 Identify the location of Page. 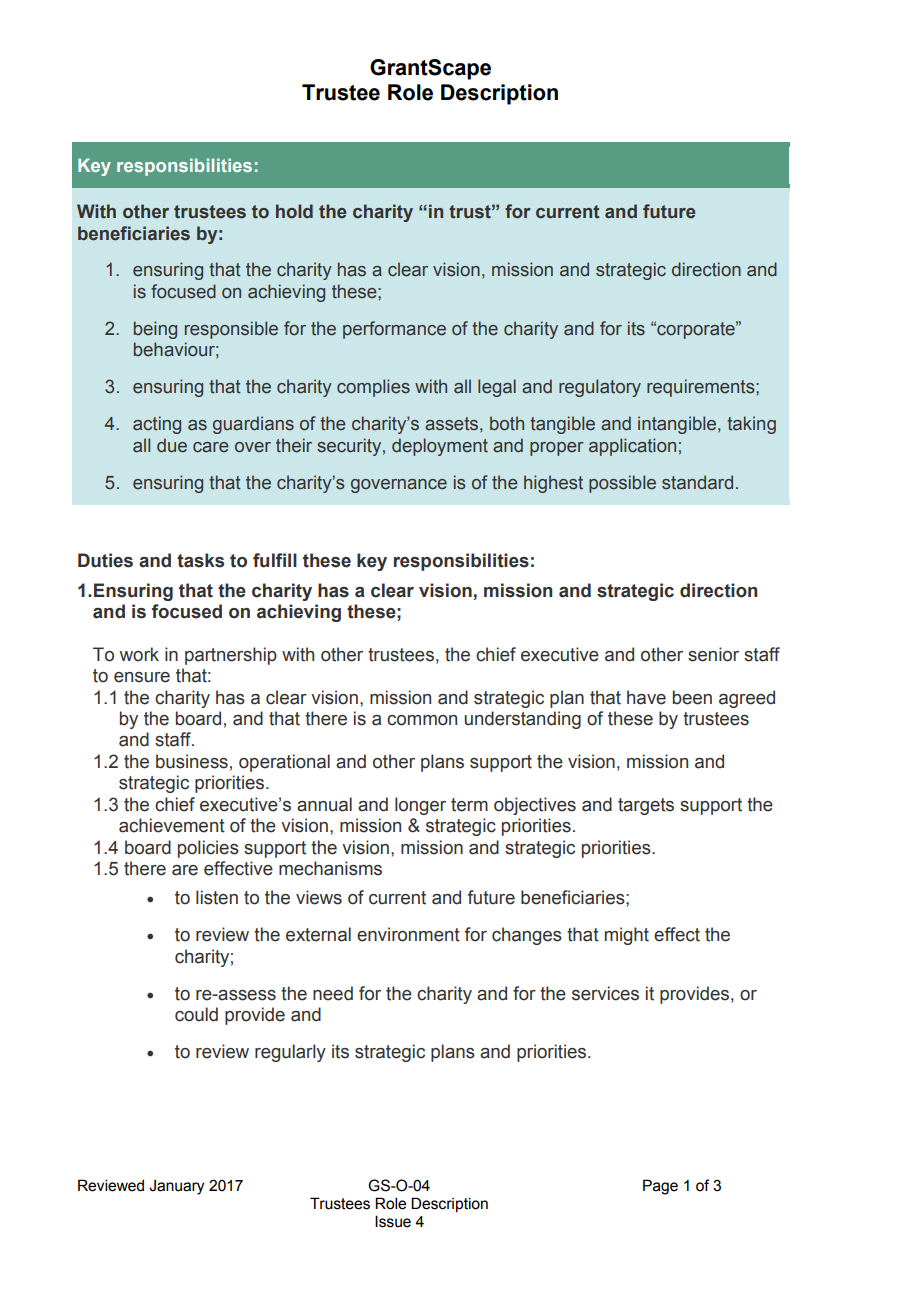
(660, 1187).
